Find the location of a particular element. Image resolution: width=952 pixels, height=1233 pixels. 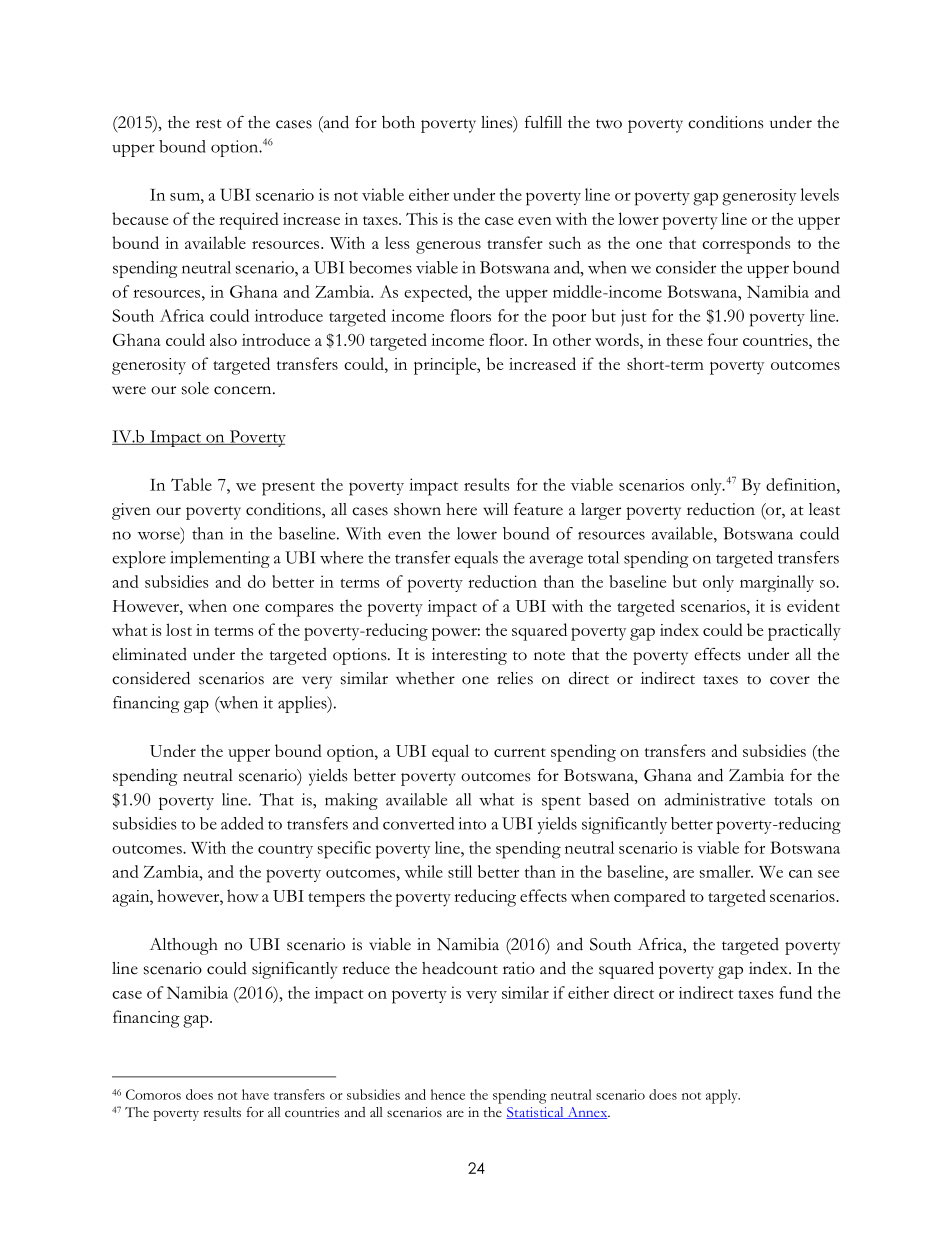

required is located at coordinates (249, 221).
